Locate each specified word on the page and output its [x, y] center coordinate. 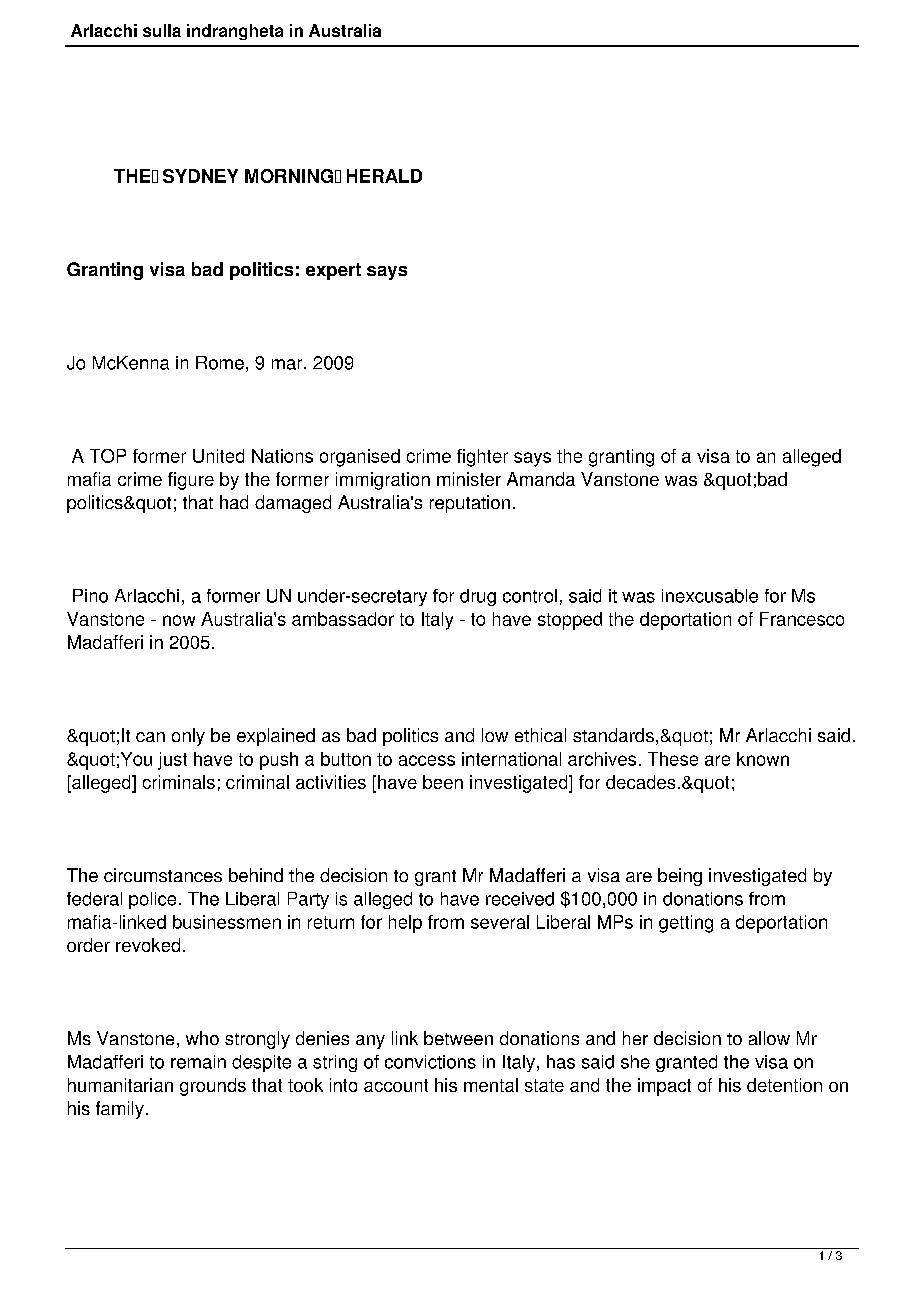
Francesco [802, 619]
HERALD [384, 176]
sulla [162, 30]
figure [191, 481]
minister [469, 479]
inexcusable [710, 596]
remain [198, 1062]
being [680, 877]
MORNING [289, 176]
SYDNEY [200, 176]
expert [333, 271]
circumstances [163, 875]
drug [478, 597]
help [405, 924]
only [188, 737]
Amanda [541, 479]
